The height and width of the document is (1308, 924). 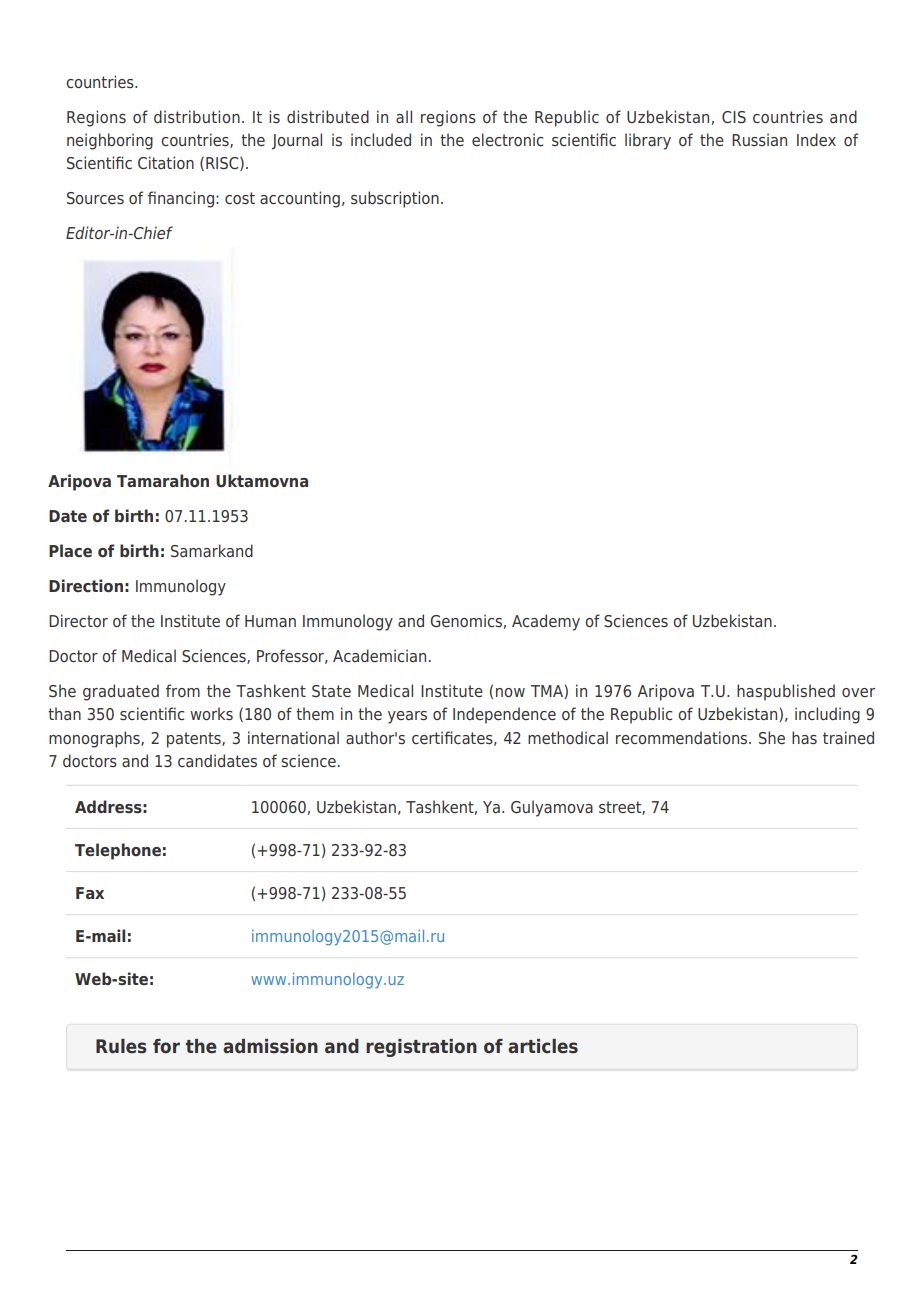 What do you see at coordinates (421, 1048) in the document?
I see `registration` at bounding box center [421, 1048].
